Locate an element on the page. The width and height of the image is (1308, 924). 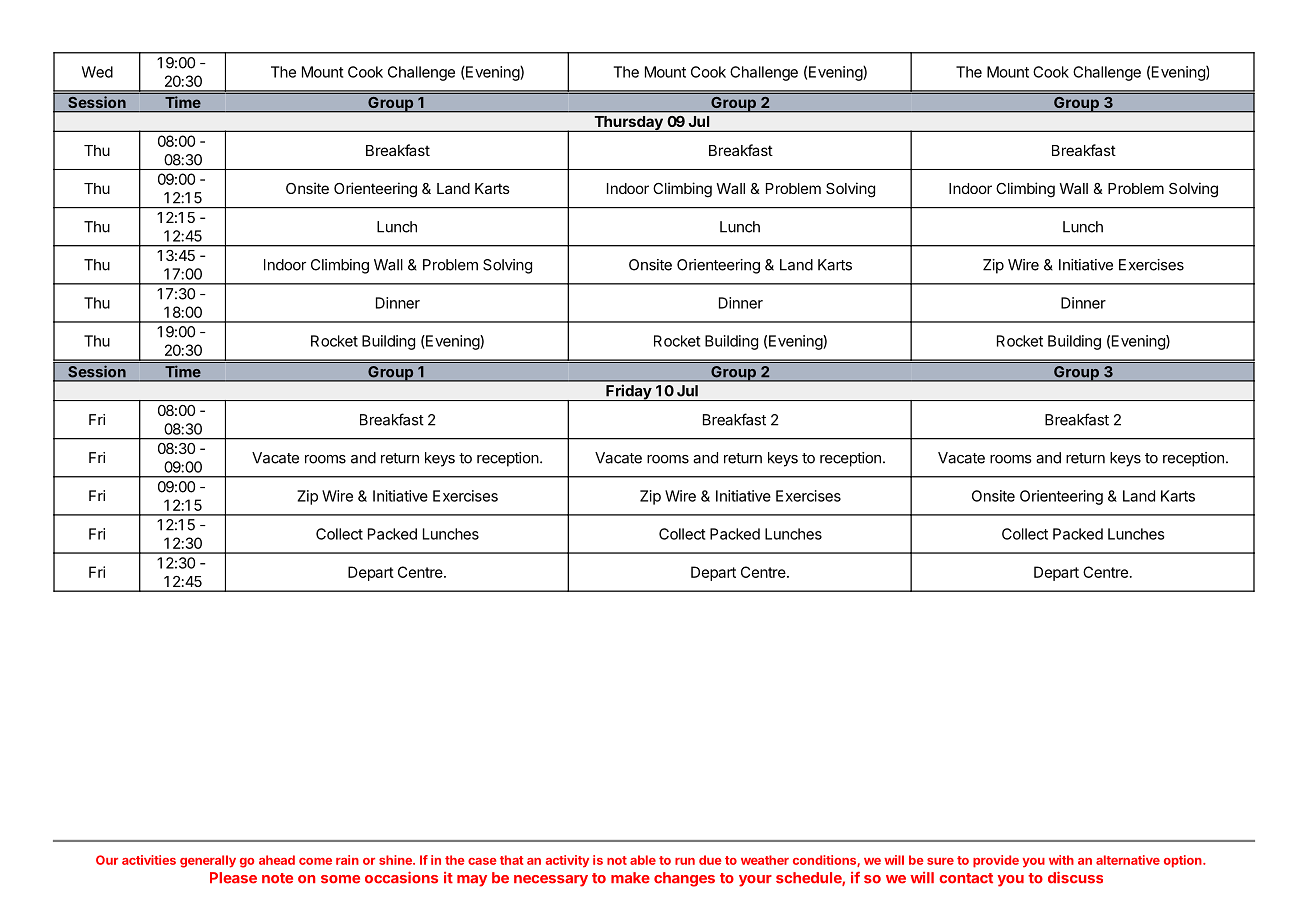
ahead is located at coordinates (277, 860).
